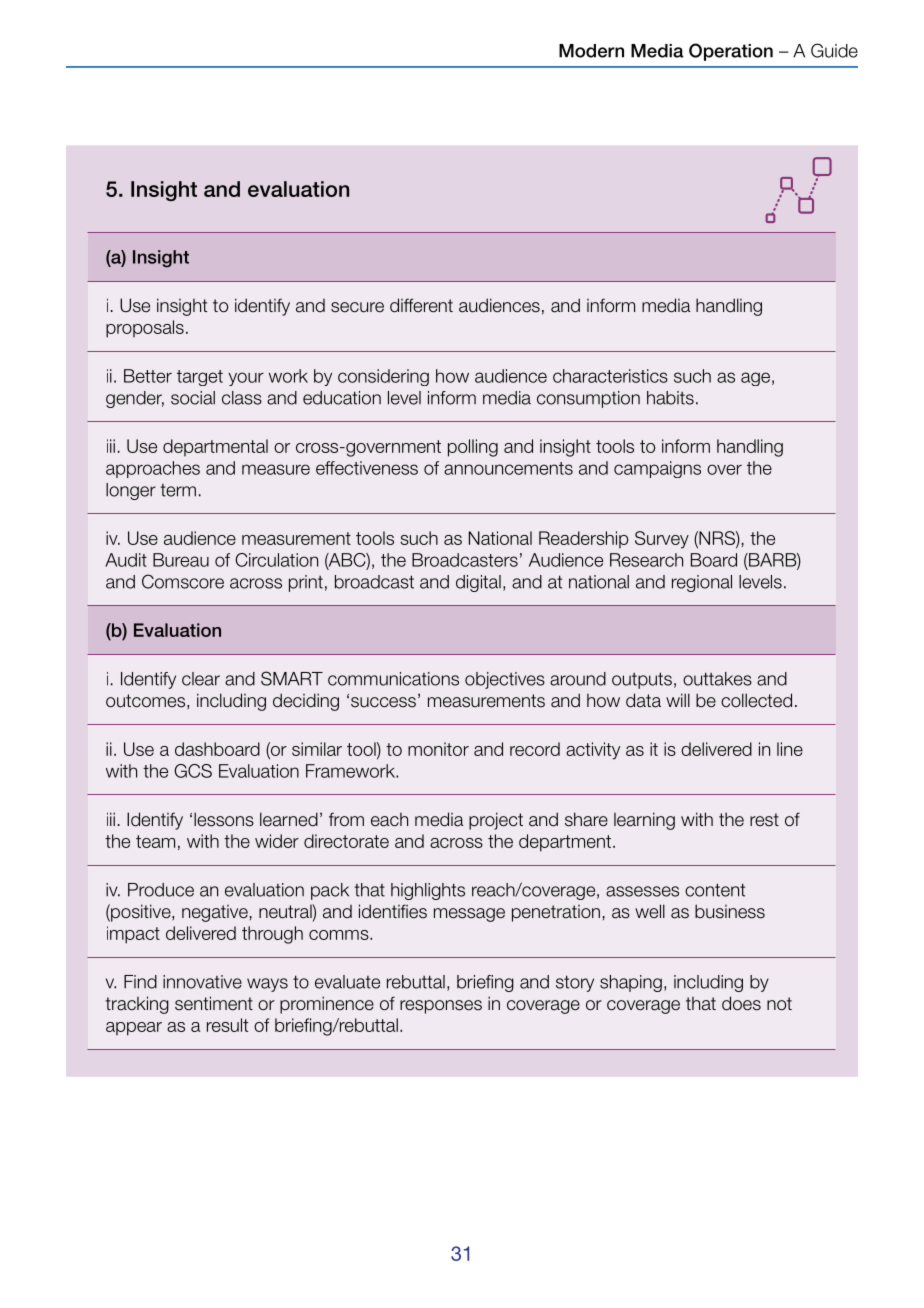  What do you see at coordinates (193, 771) in the screenshot?
I see `GCS` at bounding box center [193, 771].
